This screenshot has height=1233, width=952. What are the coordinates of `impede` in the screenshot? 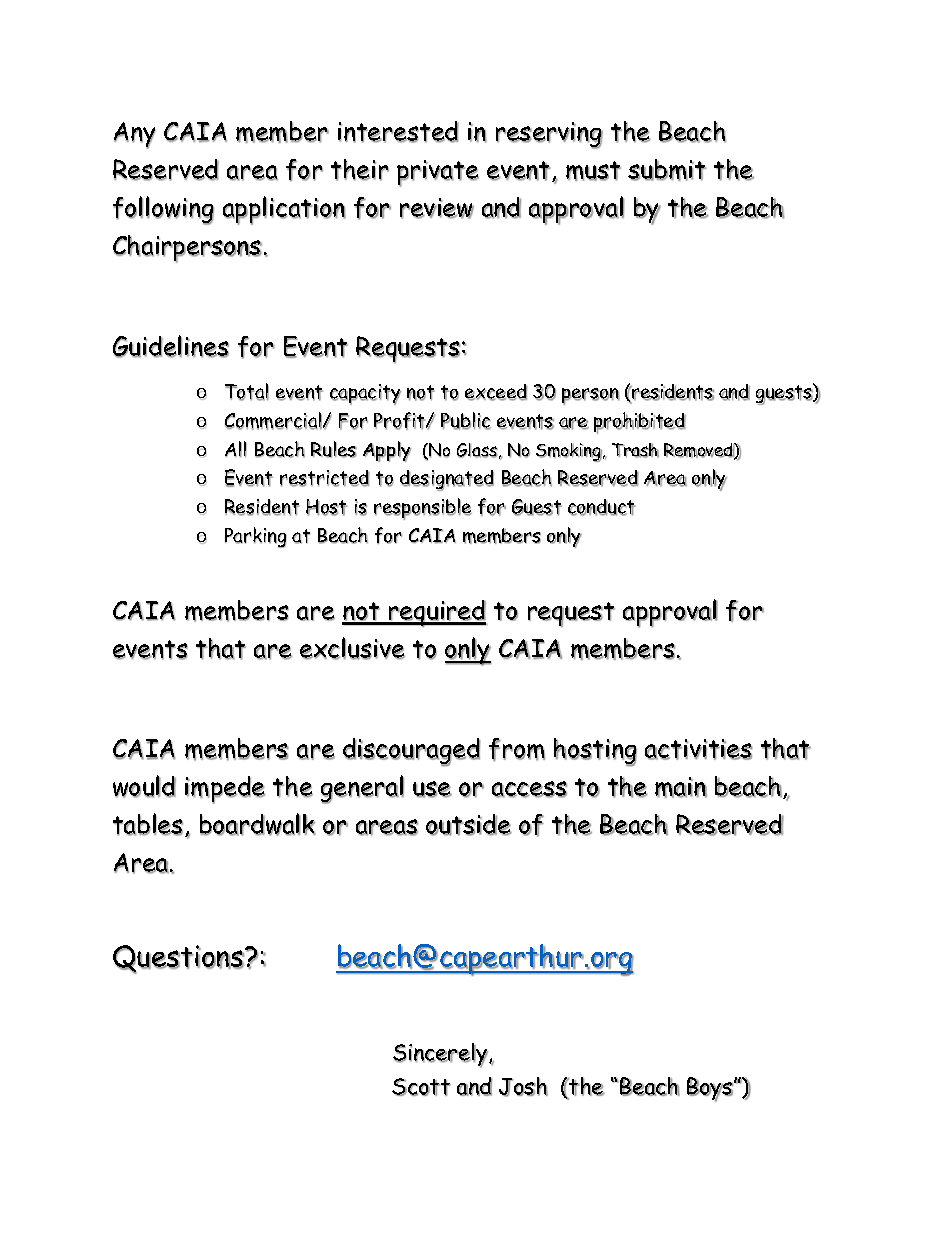 It's located at (225, 790).
